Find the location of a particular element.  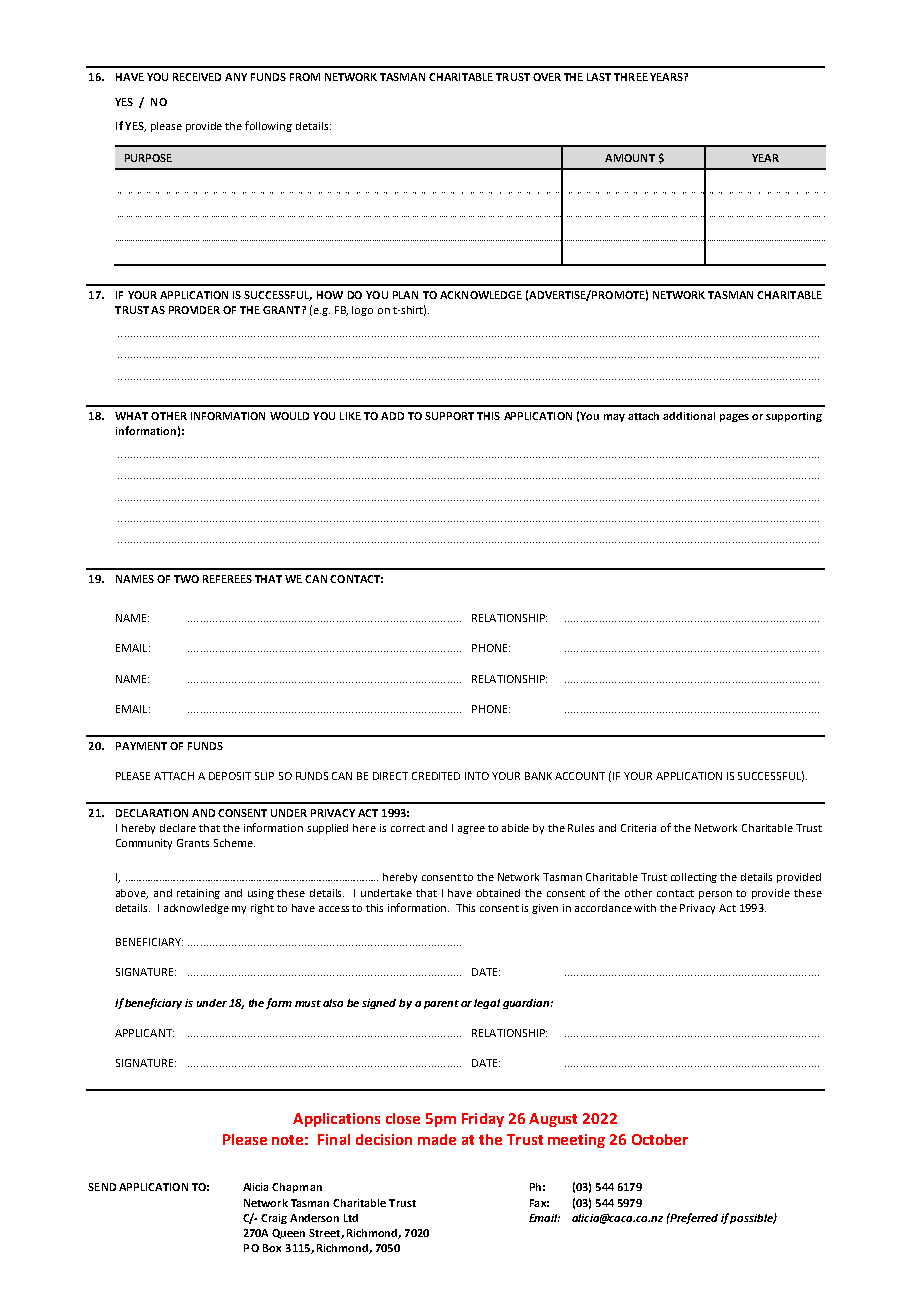

declare is located at coordinates (178, 828).
